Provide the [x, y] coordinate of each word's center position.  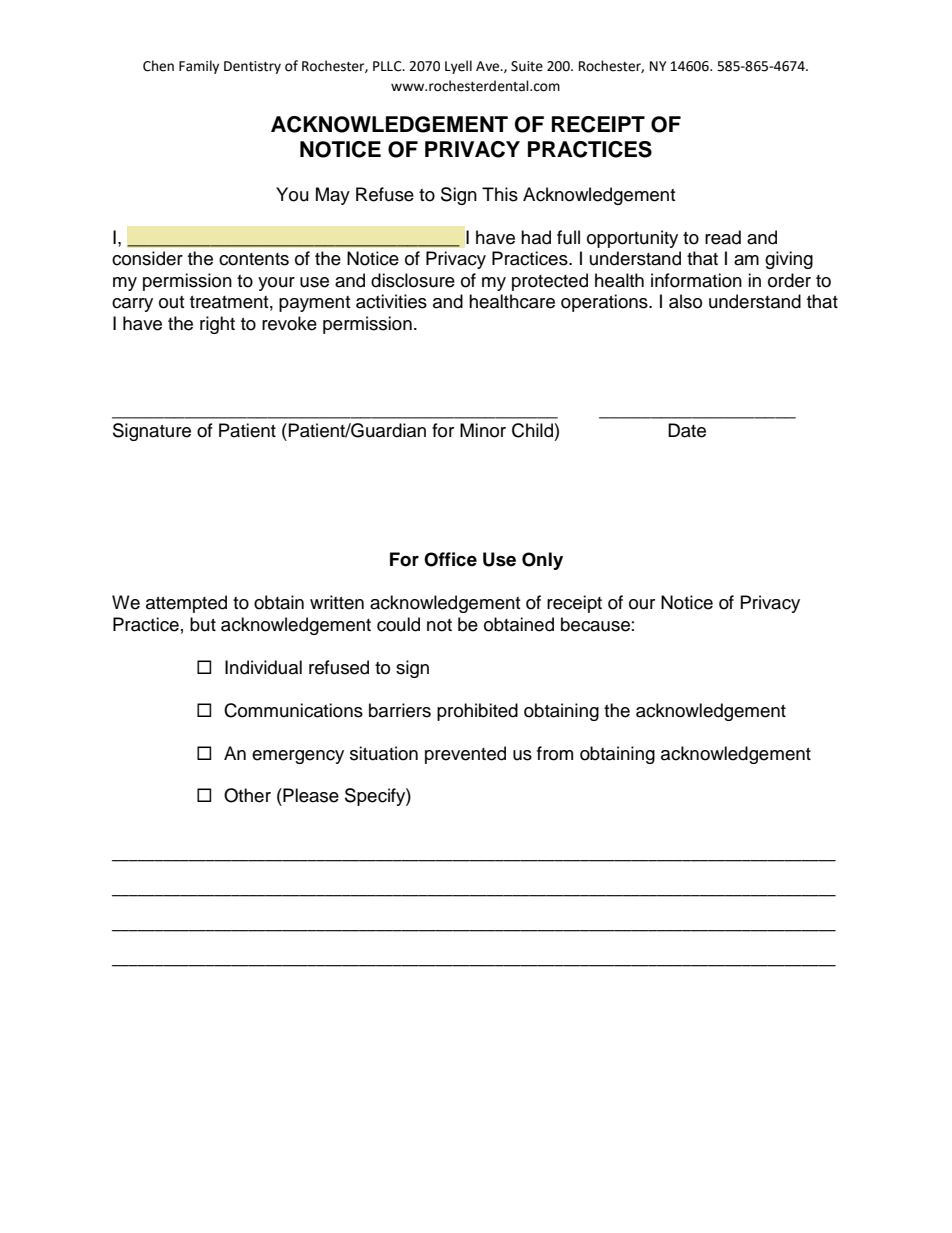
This [500, 194]
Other [247, 795]
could [398, 624]
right [217, 325]
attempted [186, 604]
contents [254, 259]
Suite [527, 66]
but [203, 624]
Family [199, 67]
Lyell [458, 67]
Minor [483, 430]
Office [450, 559]
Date [687, 430]
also [685, 301]
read [723, 237]
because [595, 624]
